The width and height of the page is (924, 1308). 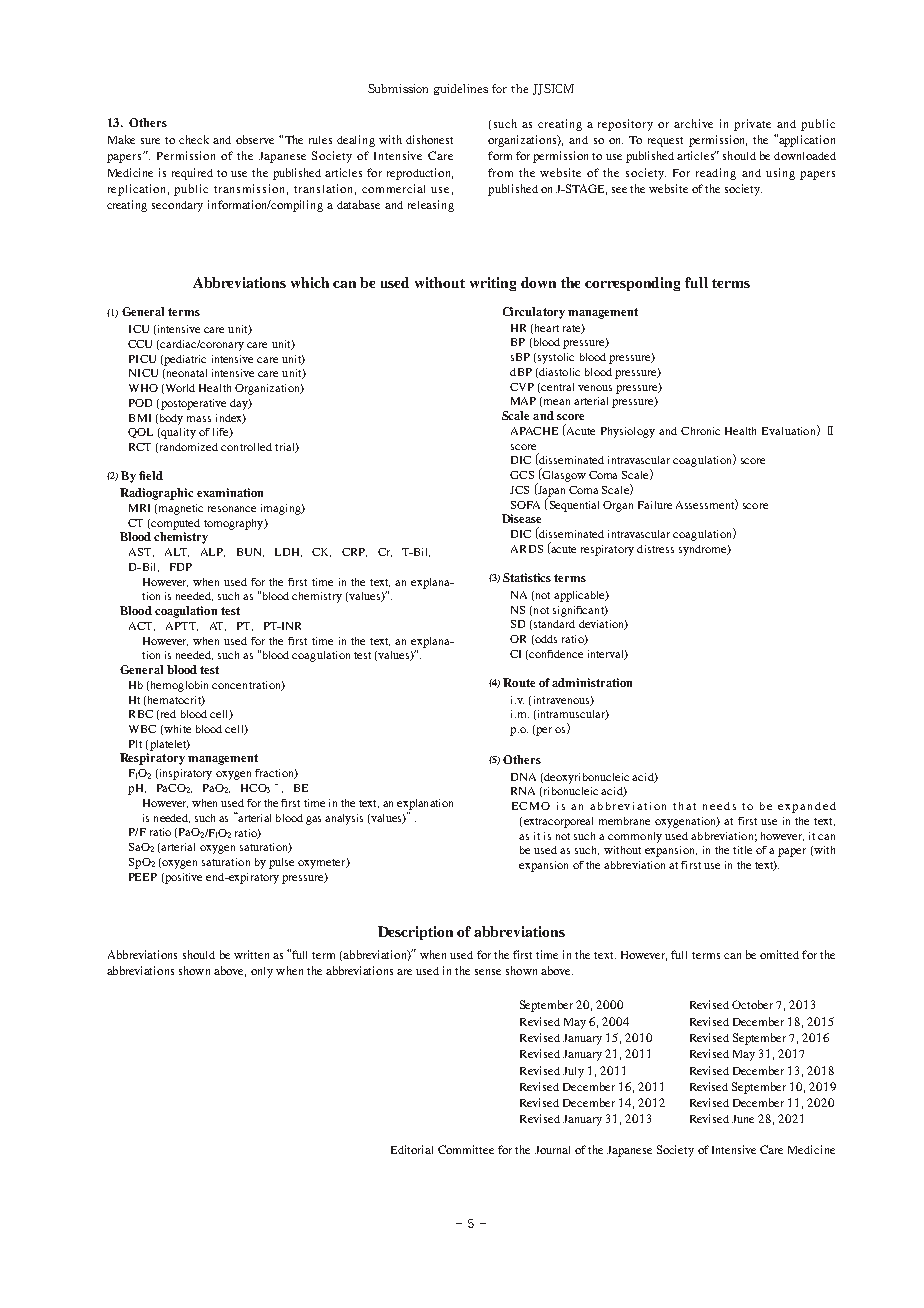 I want to click on check, so click(x=194, y=139).
